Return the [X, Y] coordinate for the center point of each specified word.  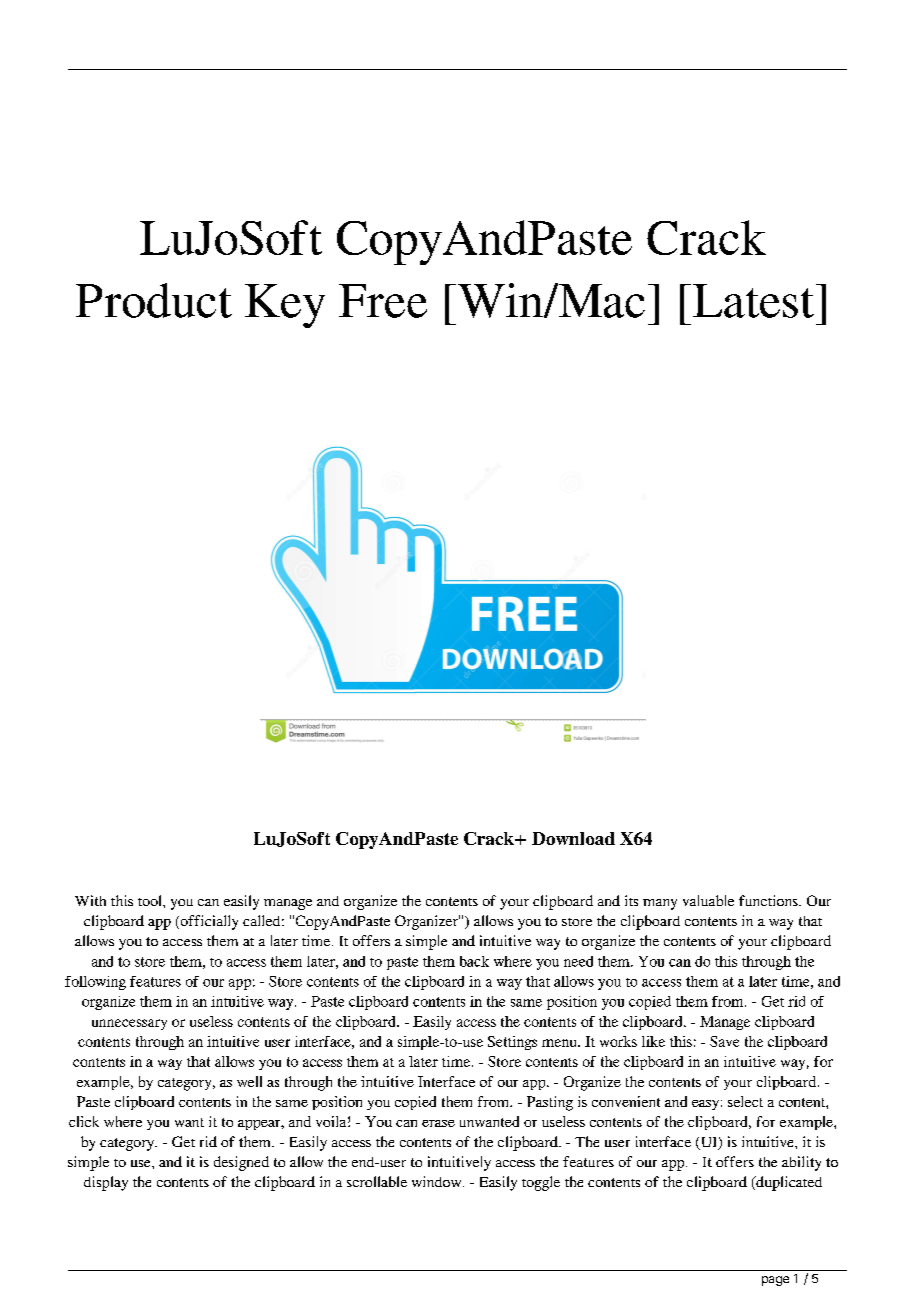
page [775, 1281]
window [438, 1181]
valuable [708, 900]
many [660, 904]
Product [154, 300]
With [90, 900]
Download [573, 838]
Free [383, 301]
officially [208, 922]
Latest [753, 301]
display [106, 1183]
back [474, 961]
